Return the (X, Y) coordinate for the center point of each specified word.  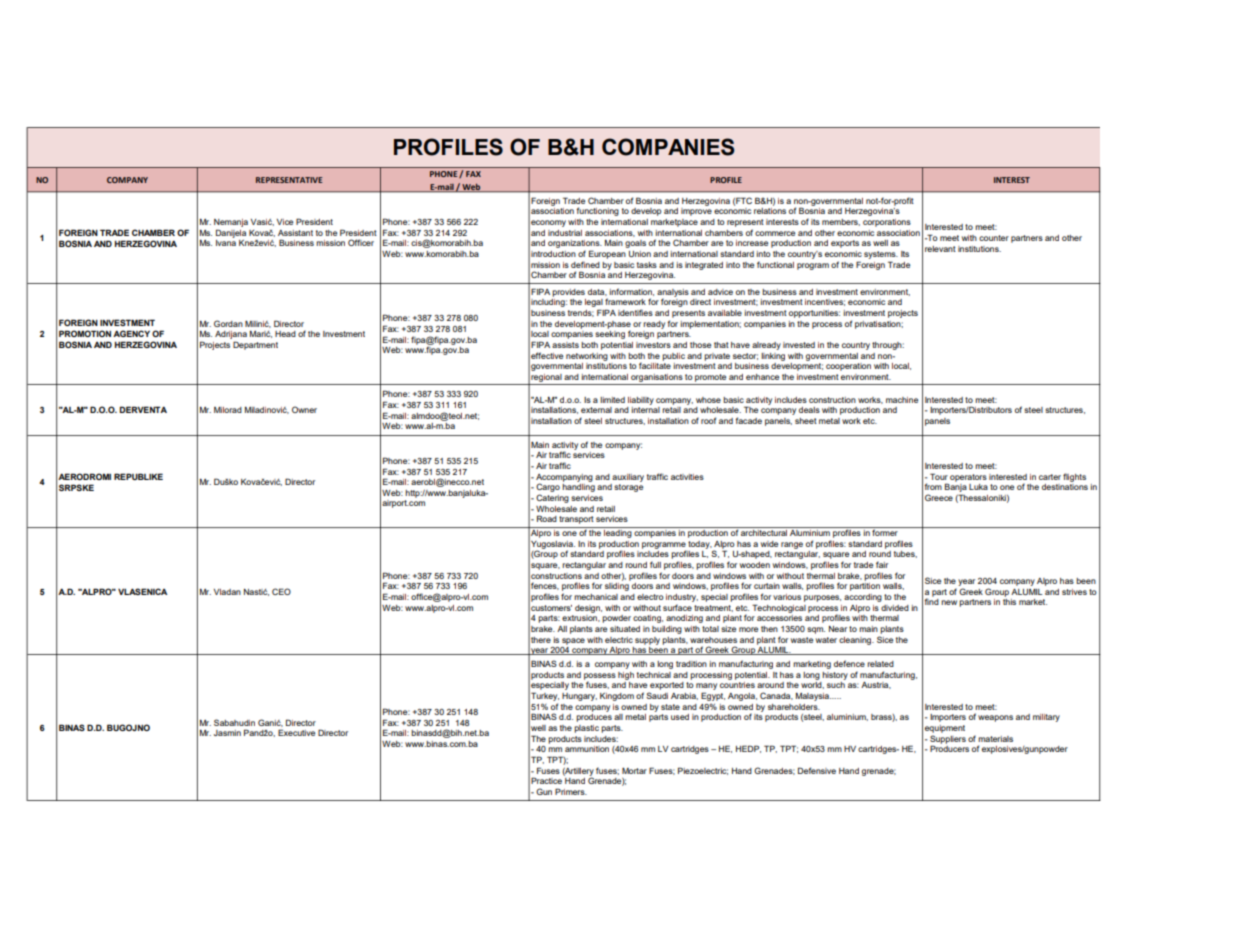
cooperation (848, 367)
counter (994, 238)
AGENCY (131, 333)
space (573, 641)
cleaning (856, 641)
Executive (296, 732)
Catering (552, 498)
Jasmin (227, 733)
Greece (939, 497)
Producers (949, 748)
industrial (565, 233)
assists (565, 345)
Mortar (634, 771)
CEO (281, 591)
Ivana (226, 243)
